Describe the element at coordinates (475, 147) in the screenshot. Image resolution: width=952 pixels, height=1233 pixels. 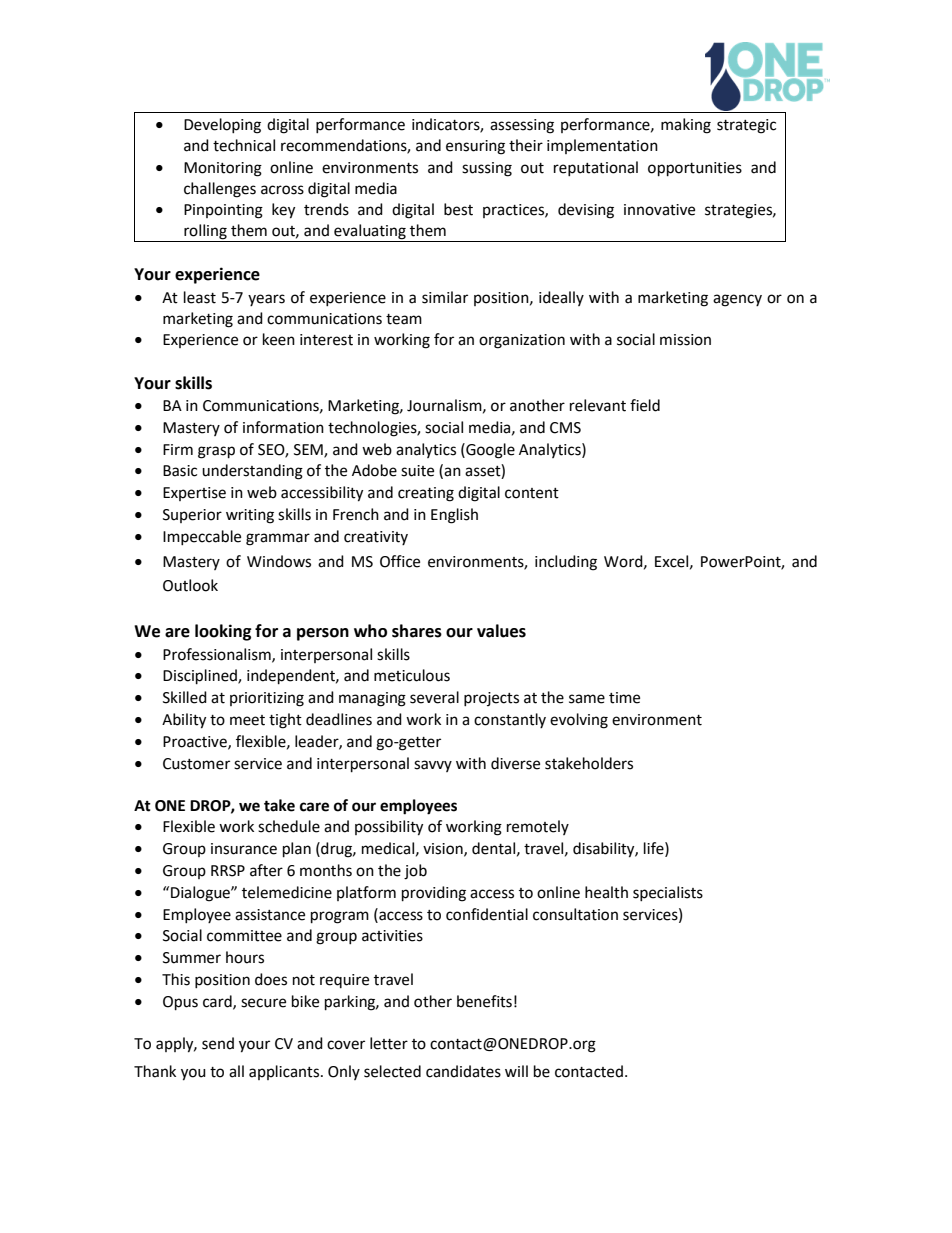
I see `ensuring` at that location.
